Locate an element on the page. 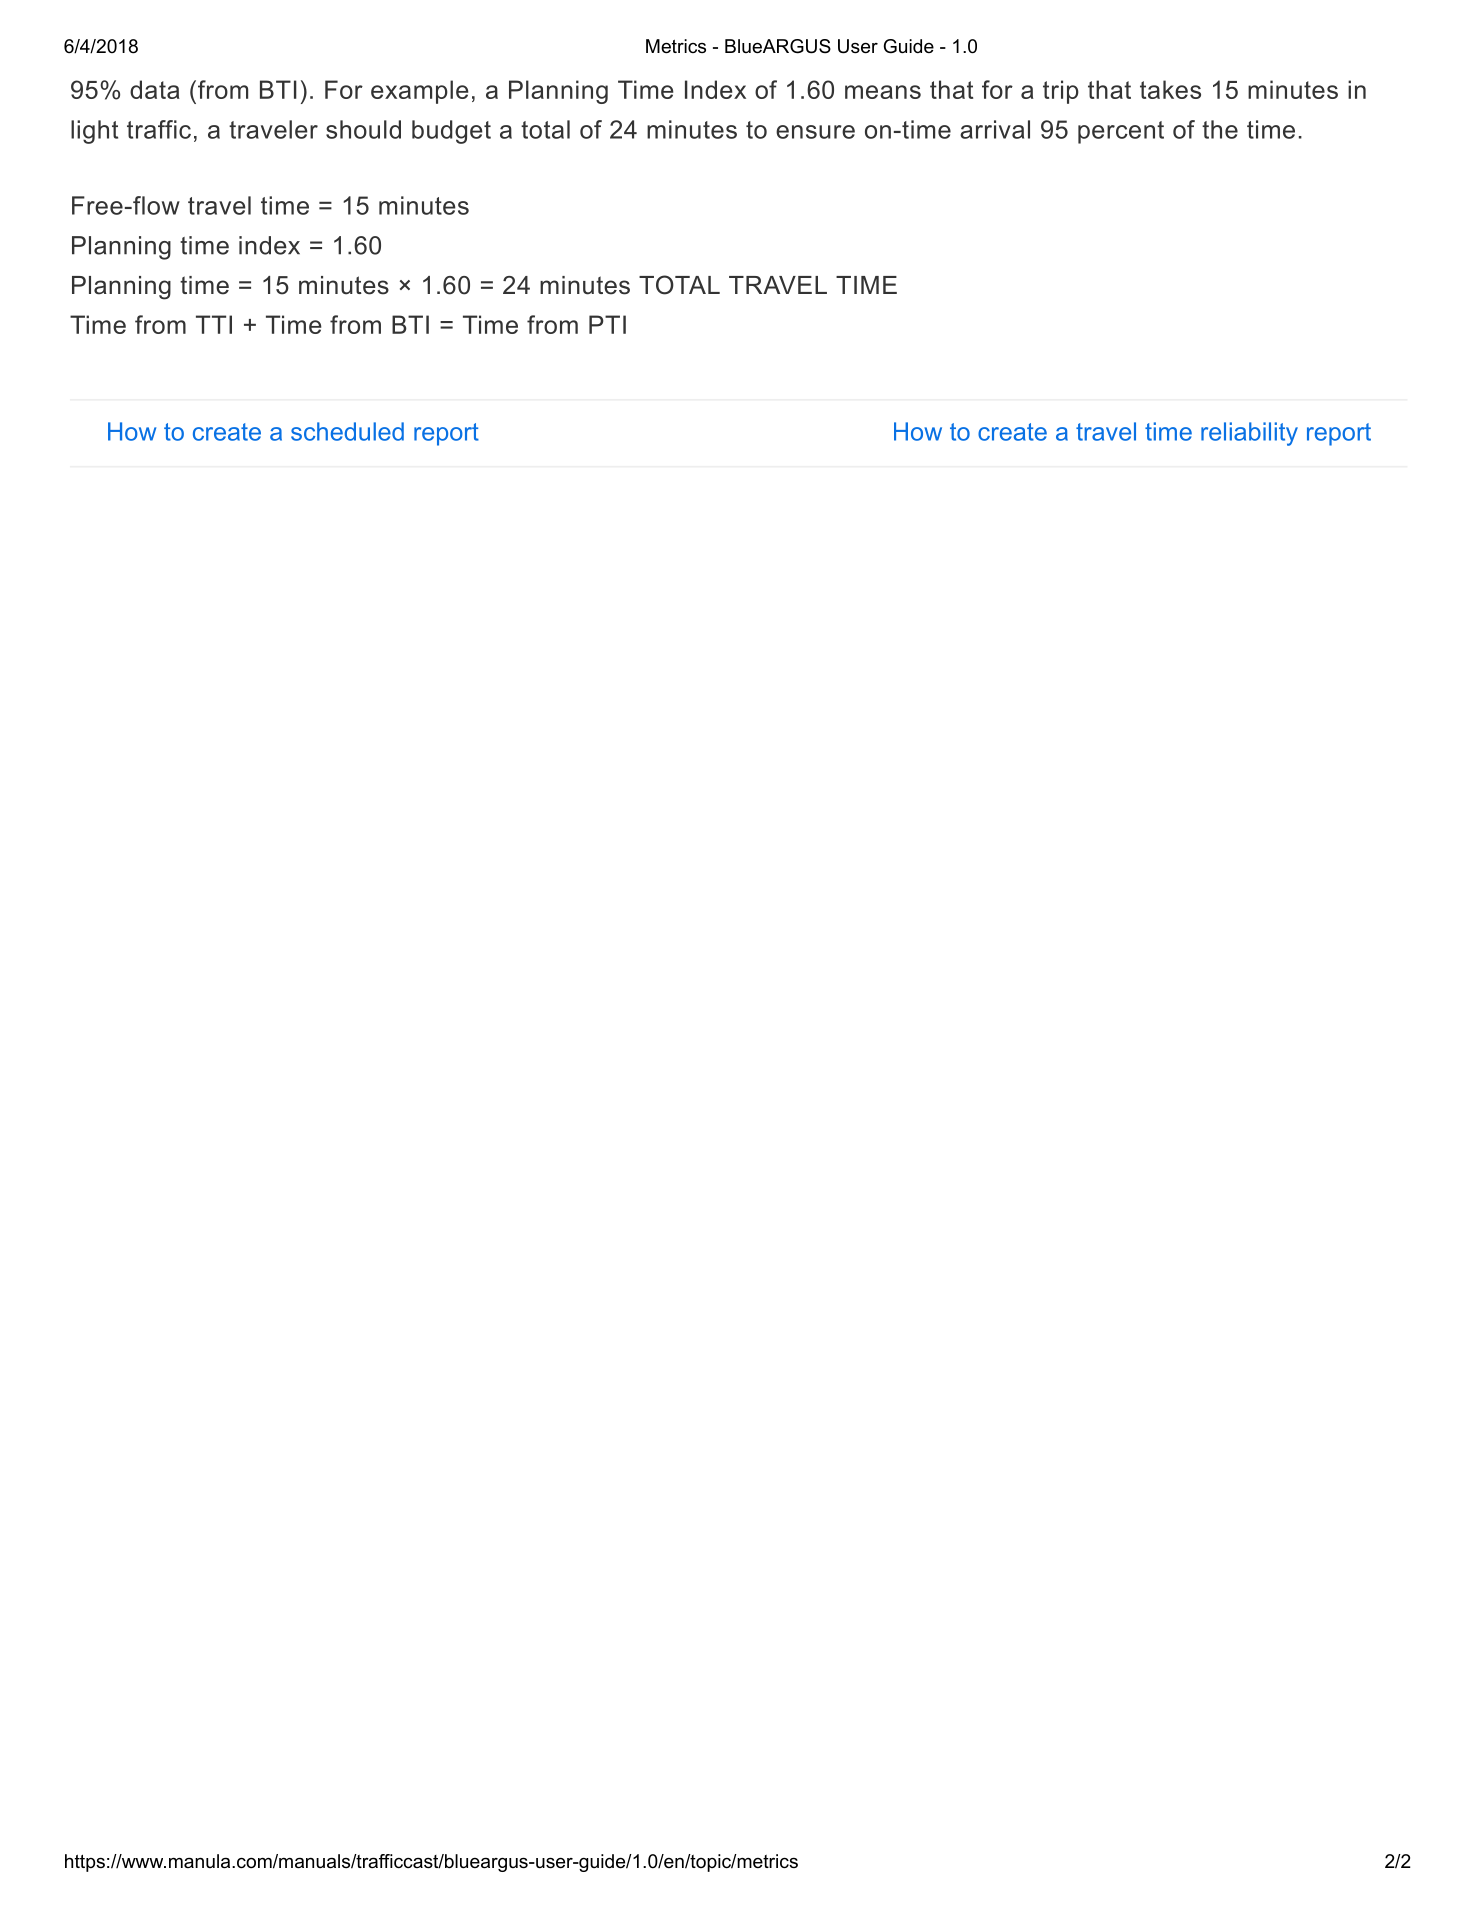  PTI is located at coordinates (607, 324).
